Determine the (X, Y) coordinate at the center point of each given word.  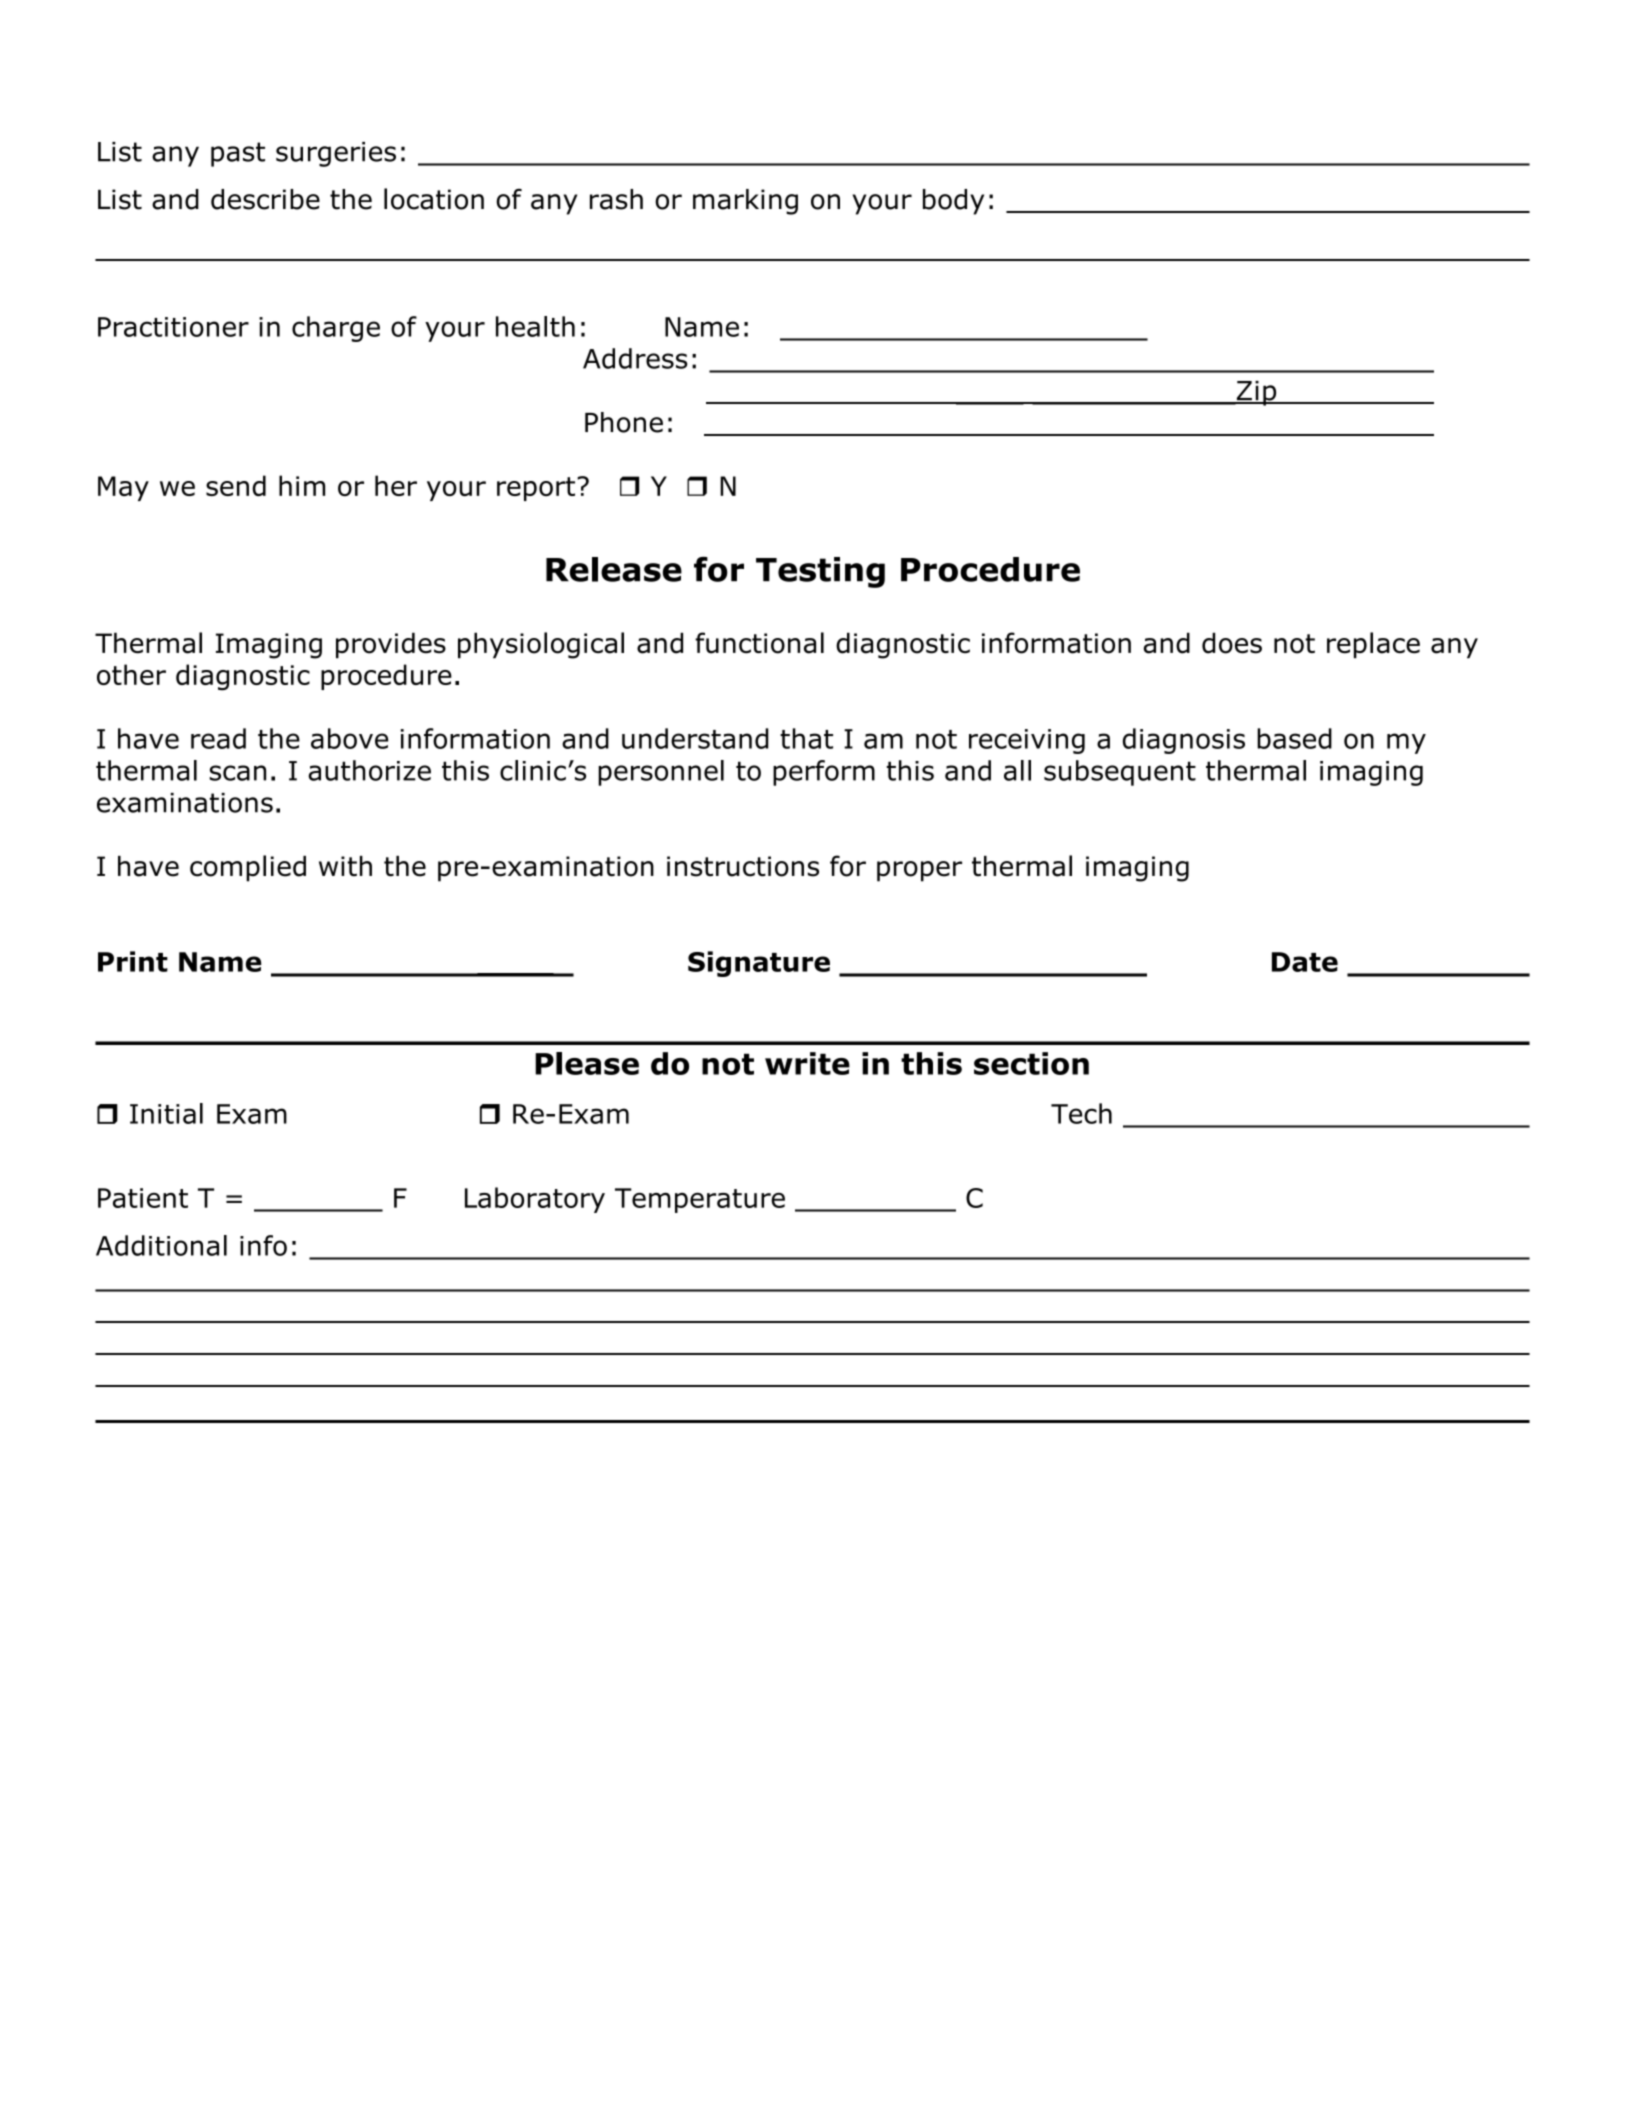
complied (248, 868)
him (302, 485)
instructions (743, 866)
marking (745, 202)
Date (1305, 962)
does (1232, 643)
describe (265, 199)
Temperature (700, 1200)
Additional (161, 1245)
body (953, 202)
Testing (820, 572)
